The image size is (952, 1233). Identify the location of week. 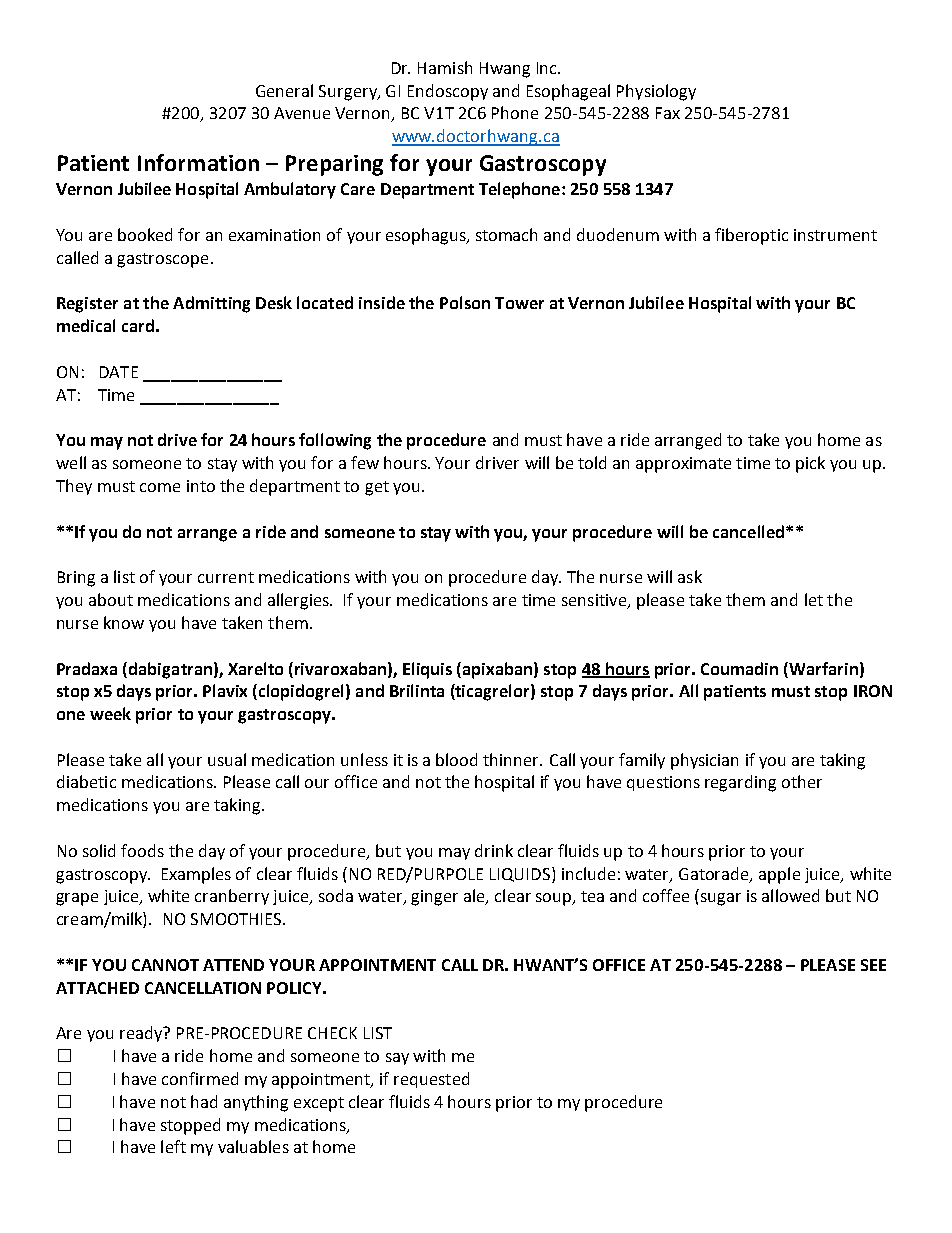
(110, 713).
